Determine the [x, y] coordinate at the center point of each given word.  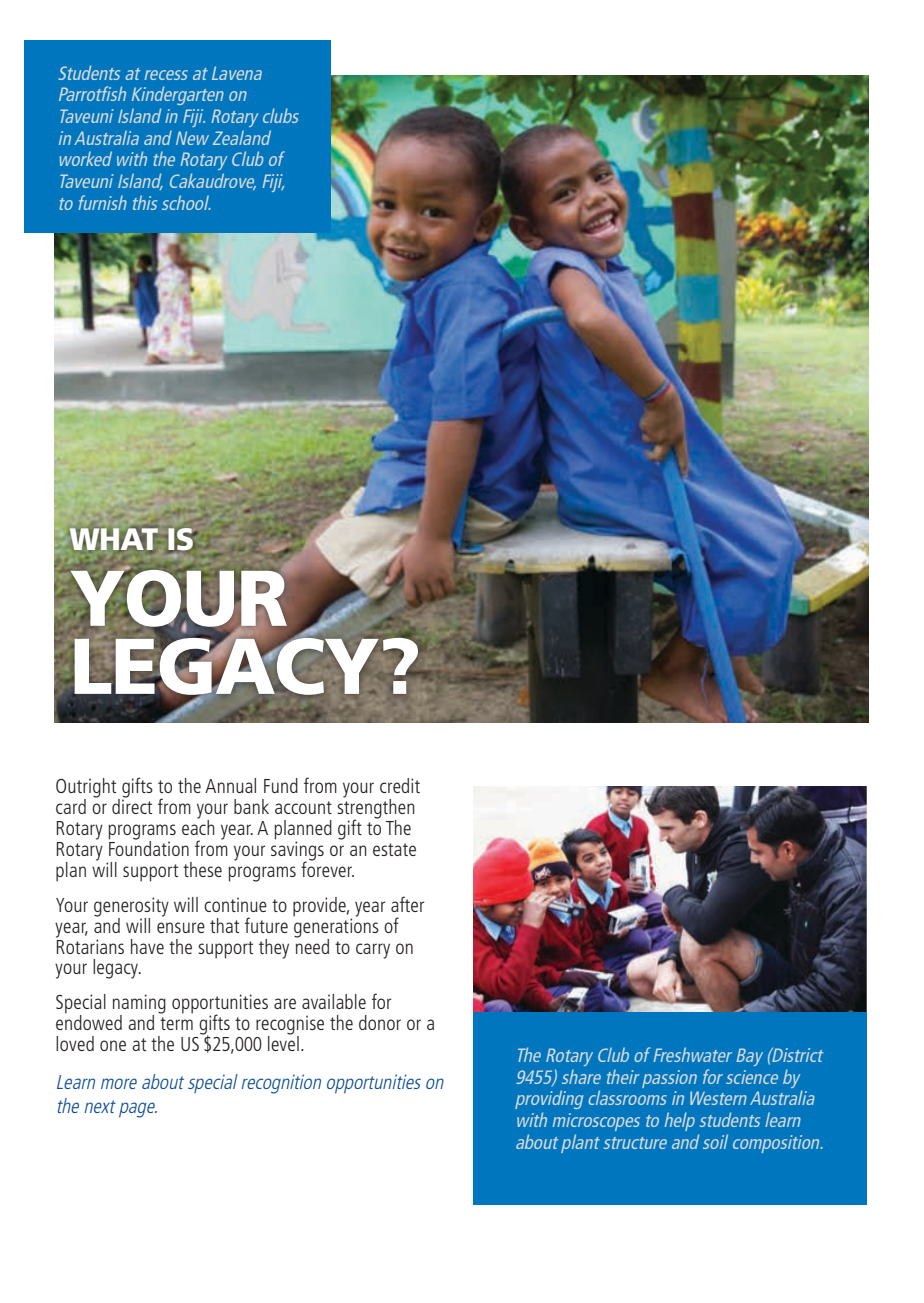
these [202, 869]
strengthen [376, 809]
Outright [87, 789]
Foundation [149, 847]
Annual [230, 785]
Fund [281, 785]
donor [380, 1022]
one [113, 1045]
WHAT [114, 540]
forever [327, 868]
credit [400, 785]
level [283, 1042]
